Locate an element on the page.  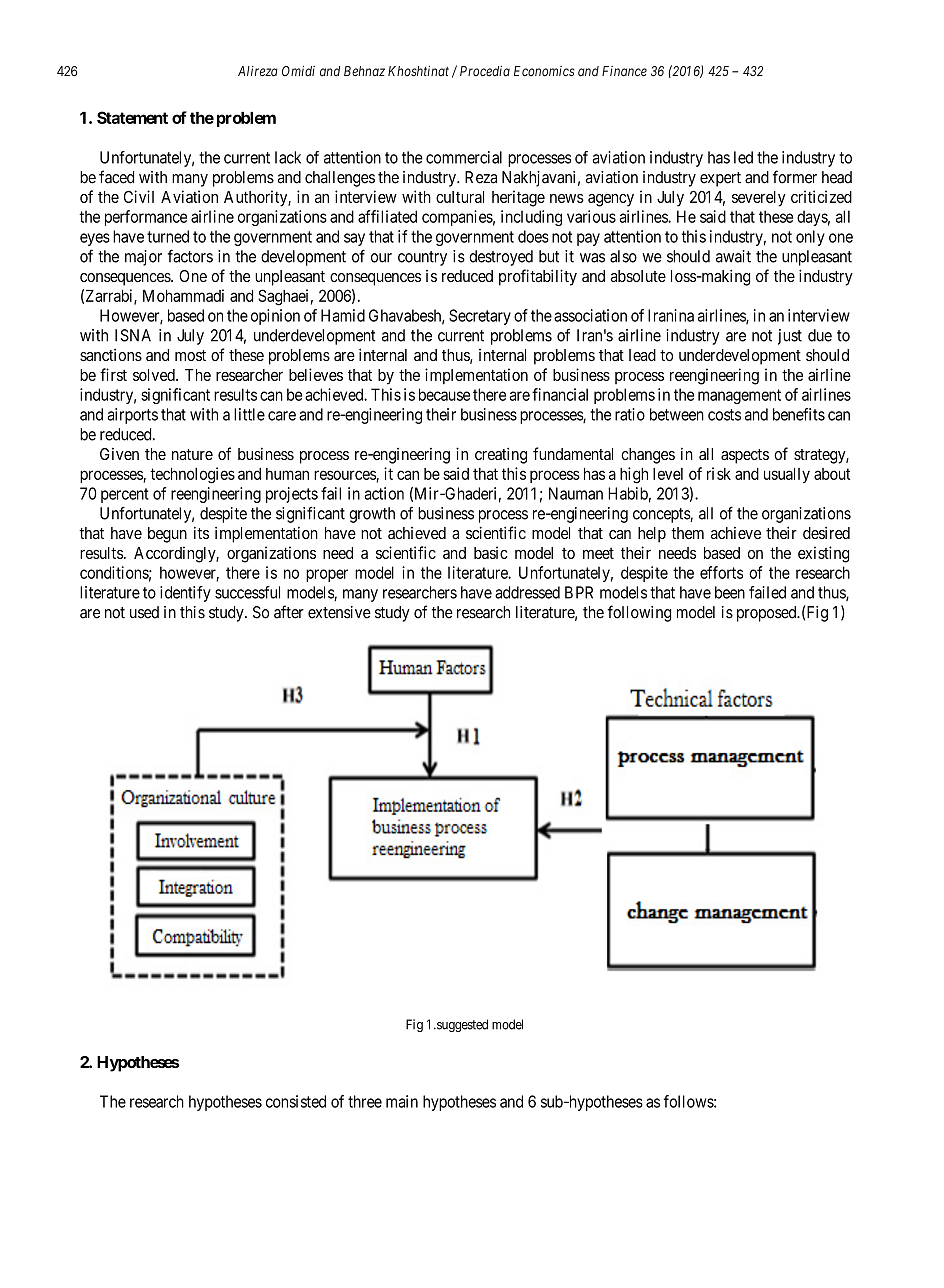
been is located at coordinates (730, 592).
